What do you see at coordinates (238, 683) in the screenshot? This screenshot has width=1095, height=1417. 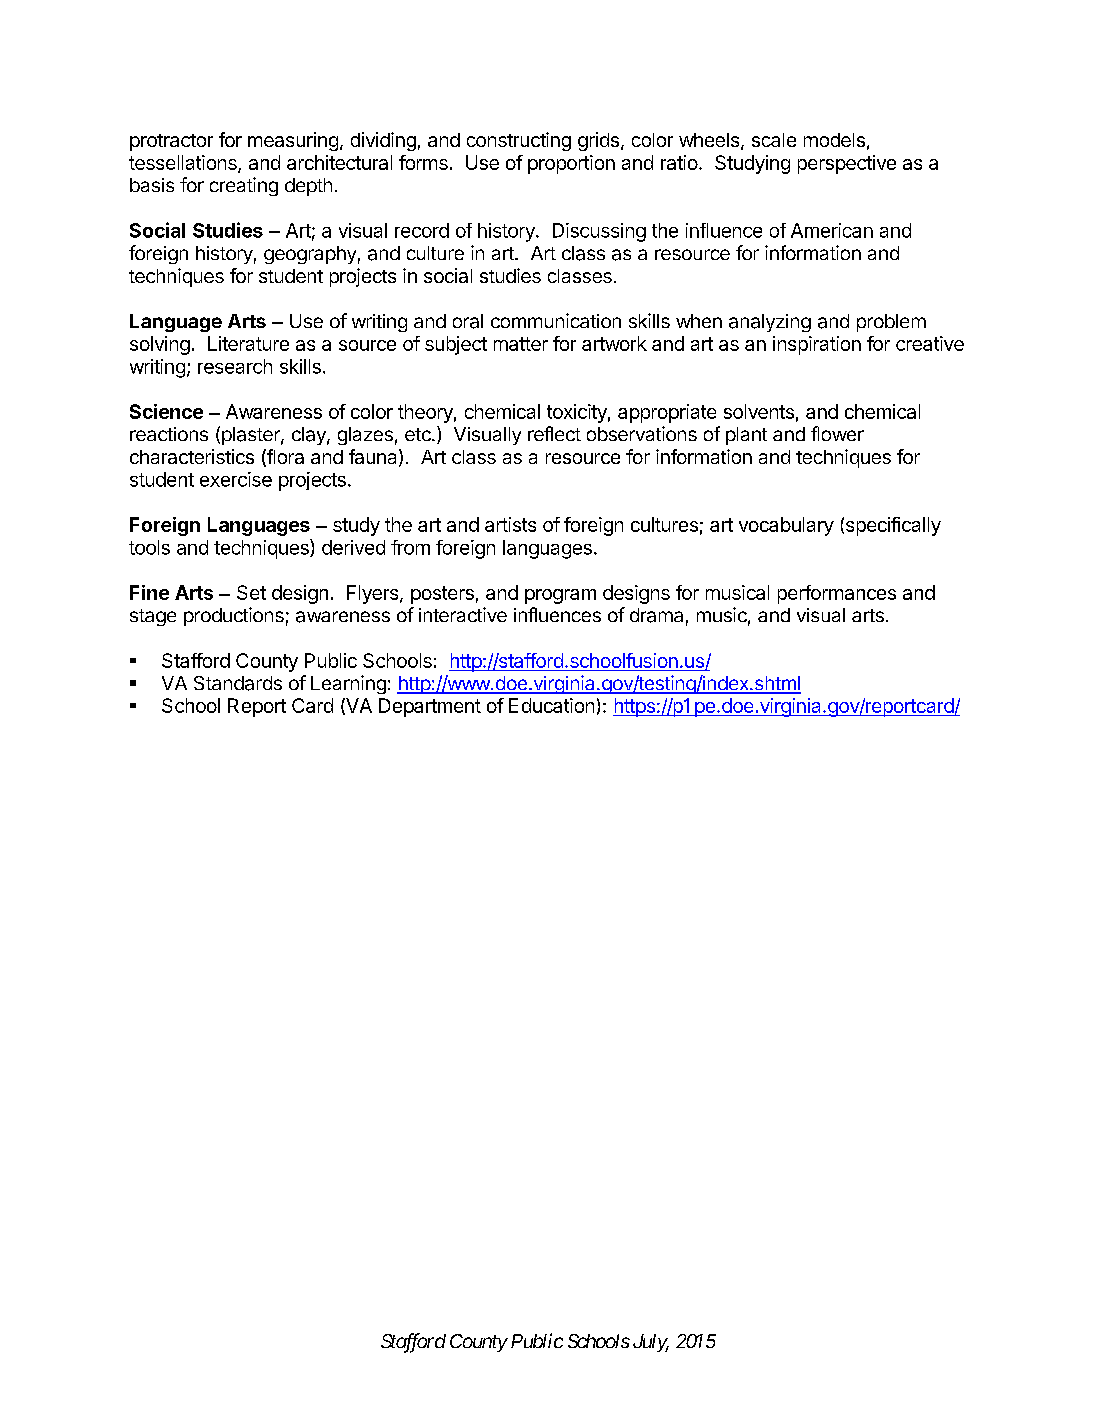 I see `Standards` at bounding box center [238, 683].
